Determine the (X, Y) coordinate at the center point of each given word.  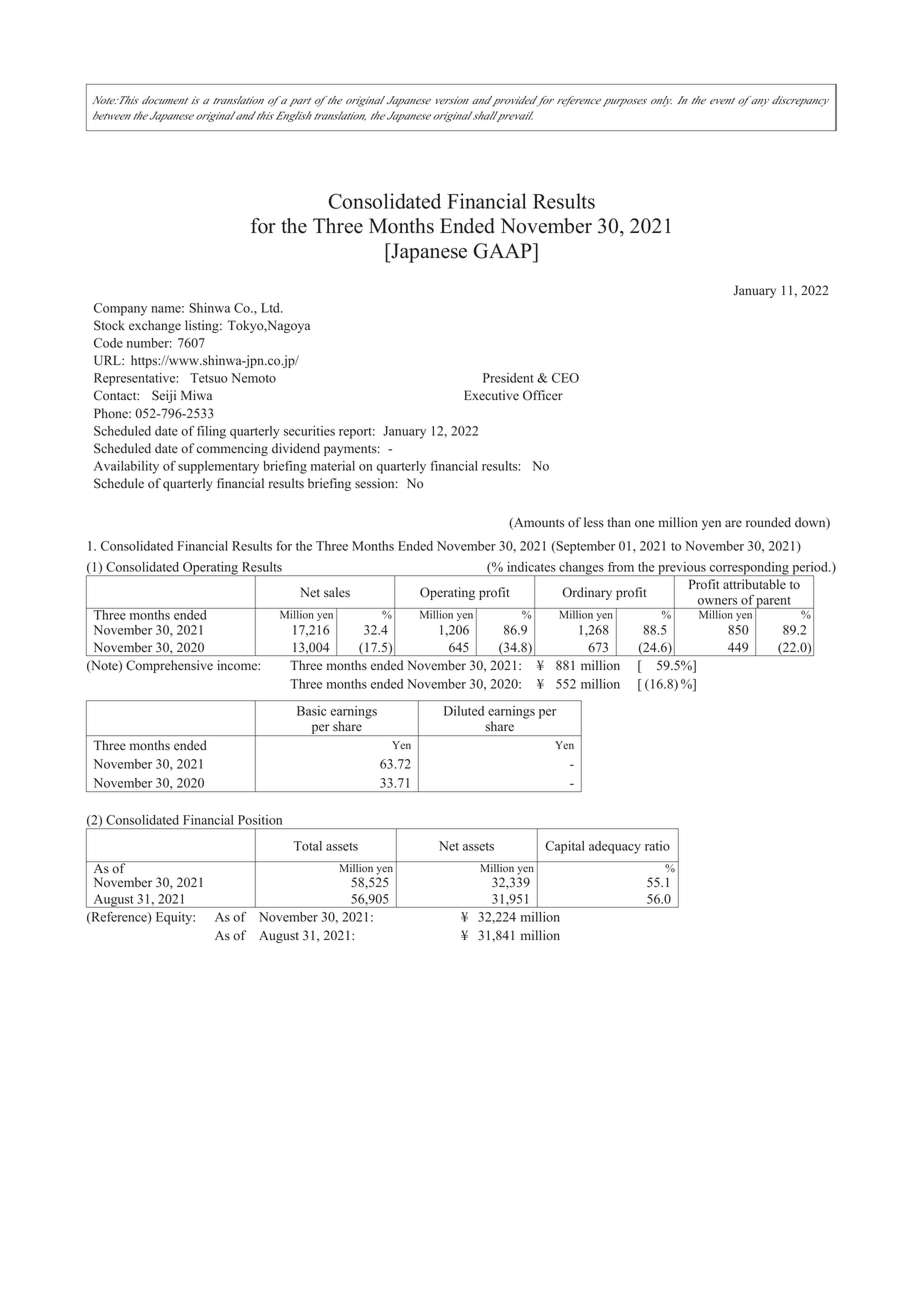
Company (120, 309)
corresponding (749, 569)
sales (337, 592)
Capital (565, 847)
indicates (531, 567)
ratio (657, 846)
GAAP (503, 251)
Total (307, 846)
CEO (565, 378)
